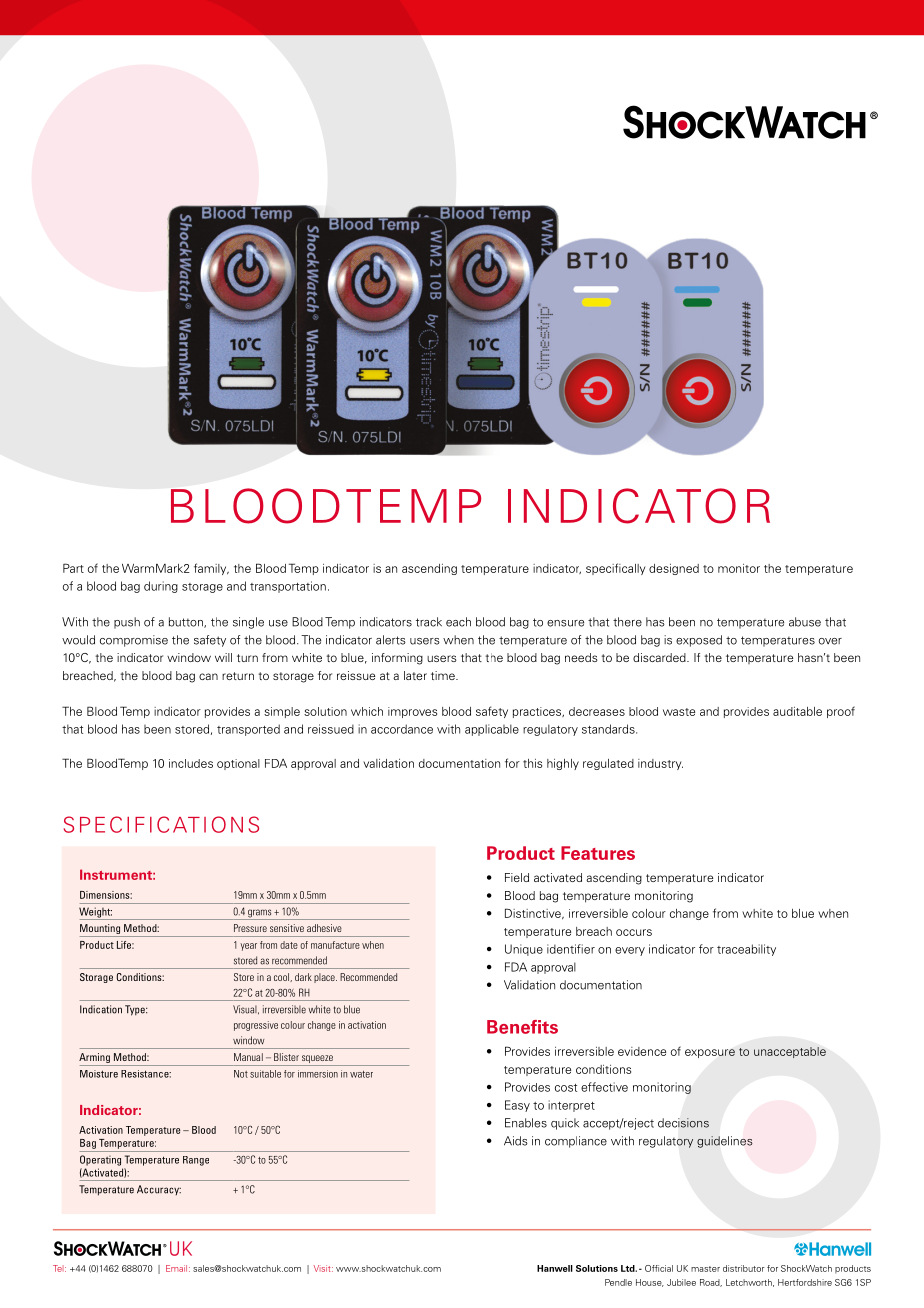 The width and height of the image is (924, 1308). Describe the element at coordinates (746, 950) in the image. I see `traceability` at that location.
